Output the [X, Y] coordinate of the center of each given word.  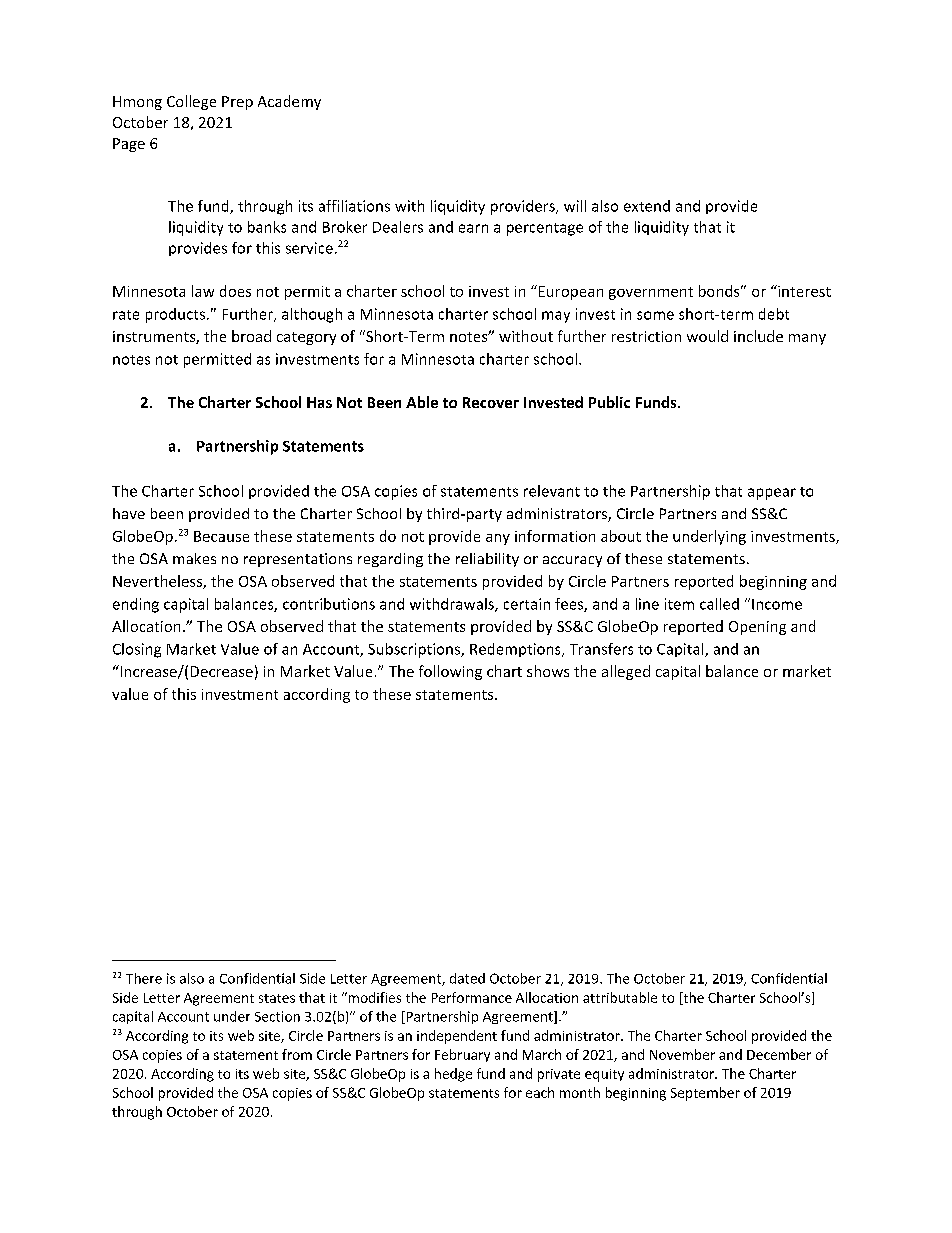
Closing [137, 650]
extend [647, 206]
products [175, 315]
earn [473, 228]
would [707, 336]
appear [772, 494]
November [682, 1054]
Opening [757, 628]
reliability [487, 560]
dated [467, 978]
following [450, 672]
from [297, 1054]
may [556, 317]
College [191, 102]
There [144, 978]
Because [221, 536]
